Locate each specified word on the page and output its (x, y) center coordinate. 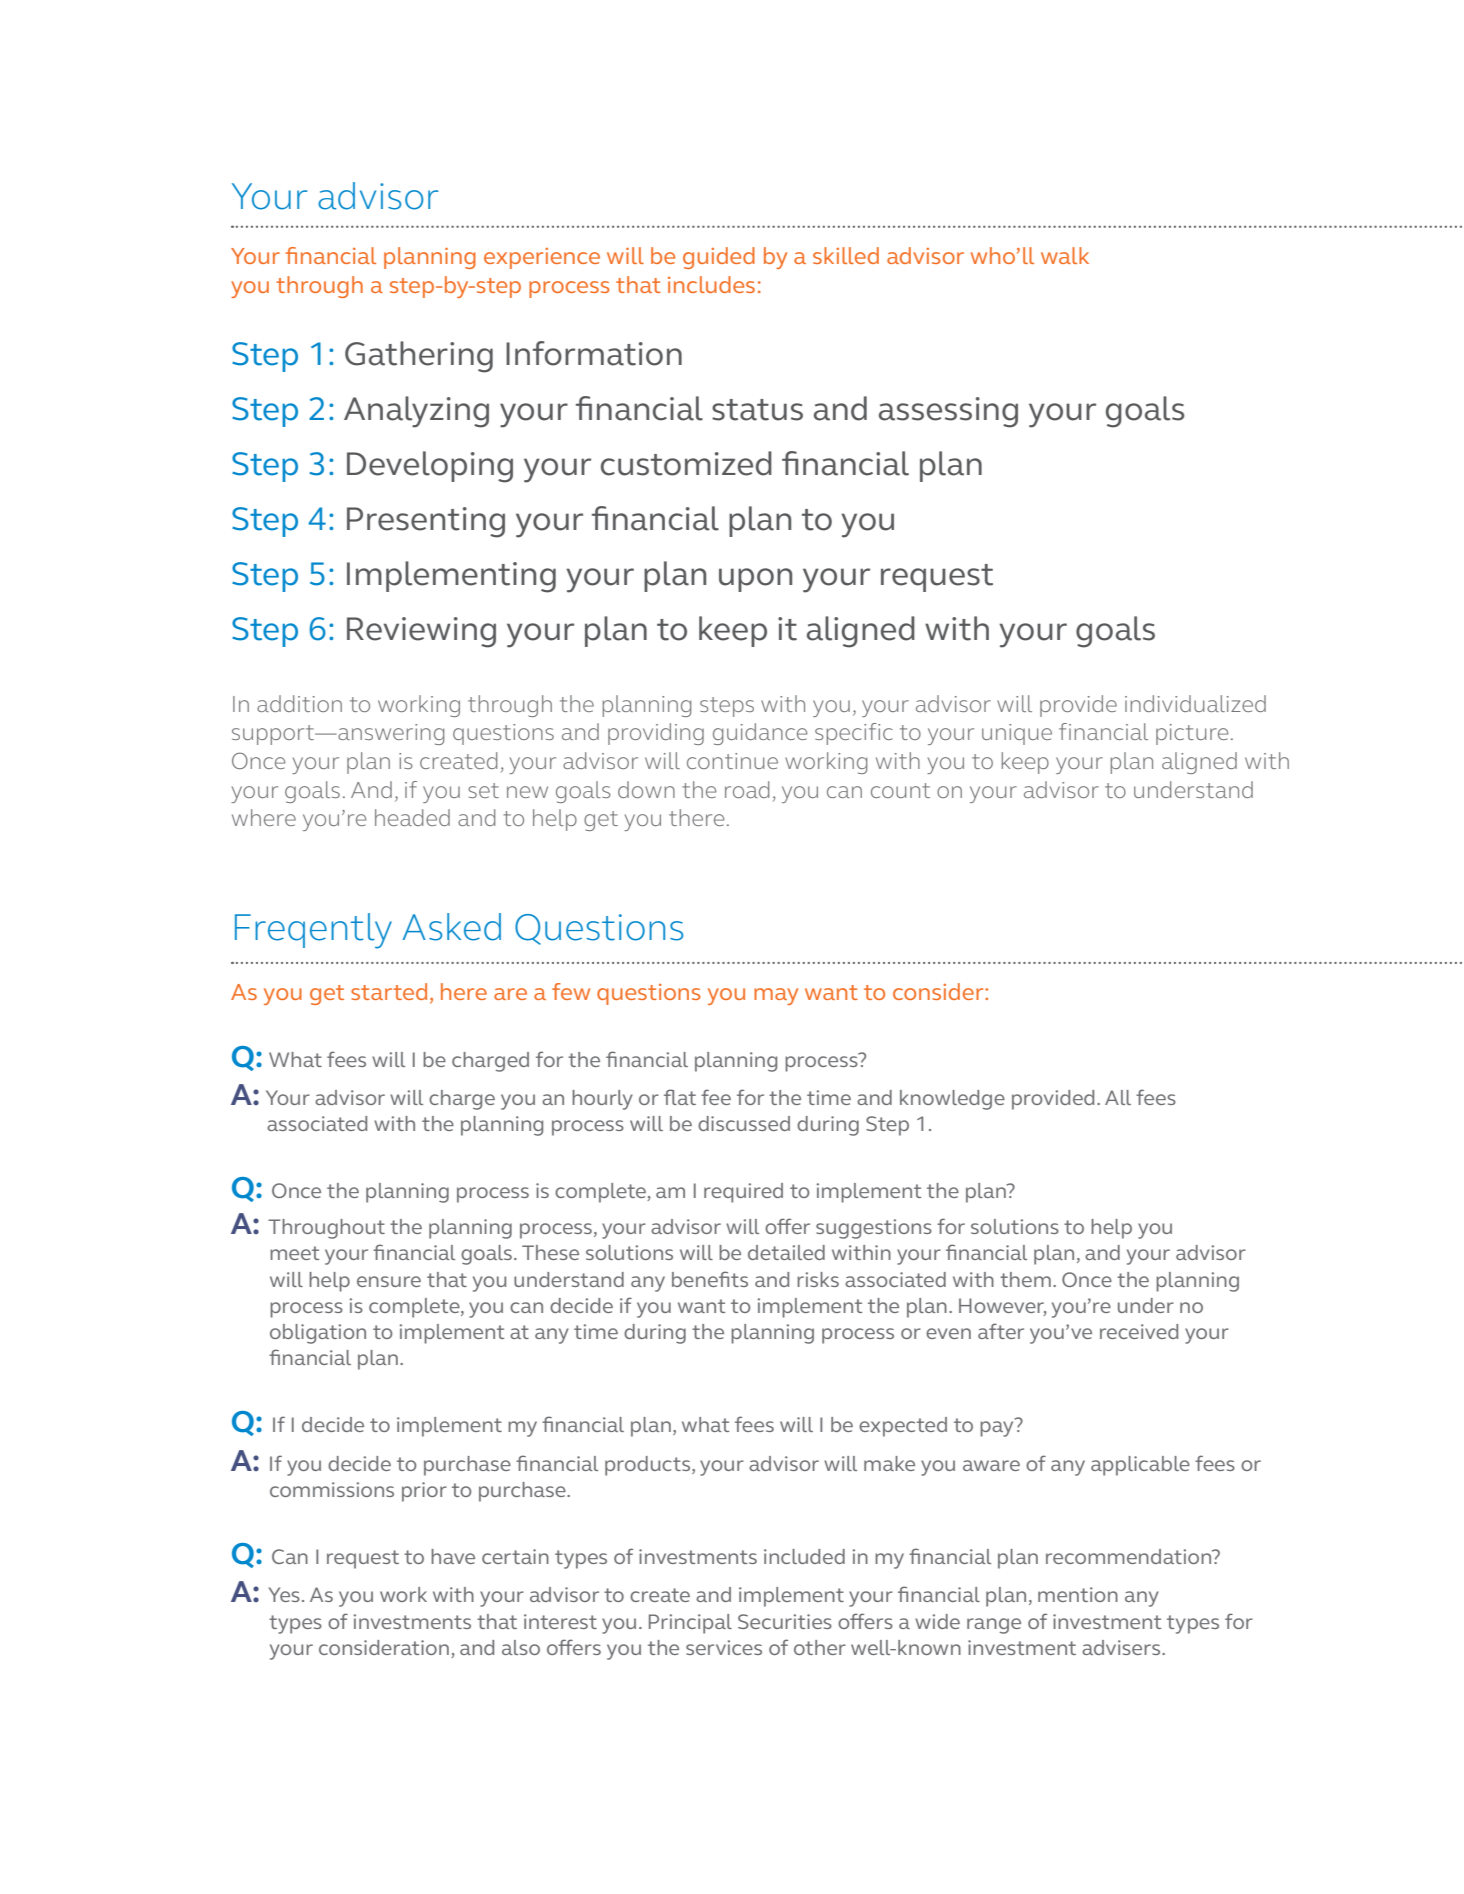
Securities (785, 1621)
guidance (760, 734)
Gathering (419, 357)
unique (1017, 734)
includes (711, 284)
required (743, 1193)
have (453, 1556)
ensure (389, 1281)
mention (1078, 1594)
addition (299, 703)
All (1118, 1097)
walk (1065, 255)
